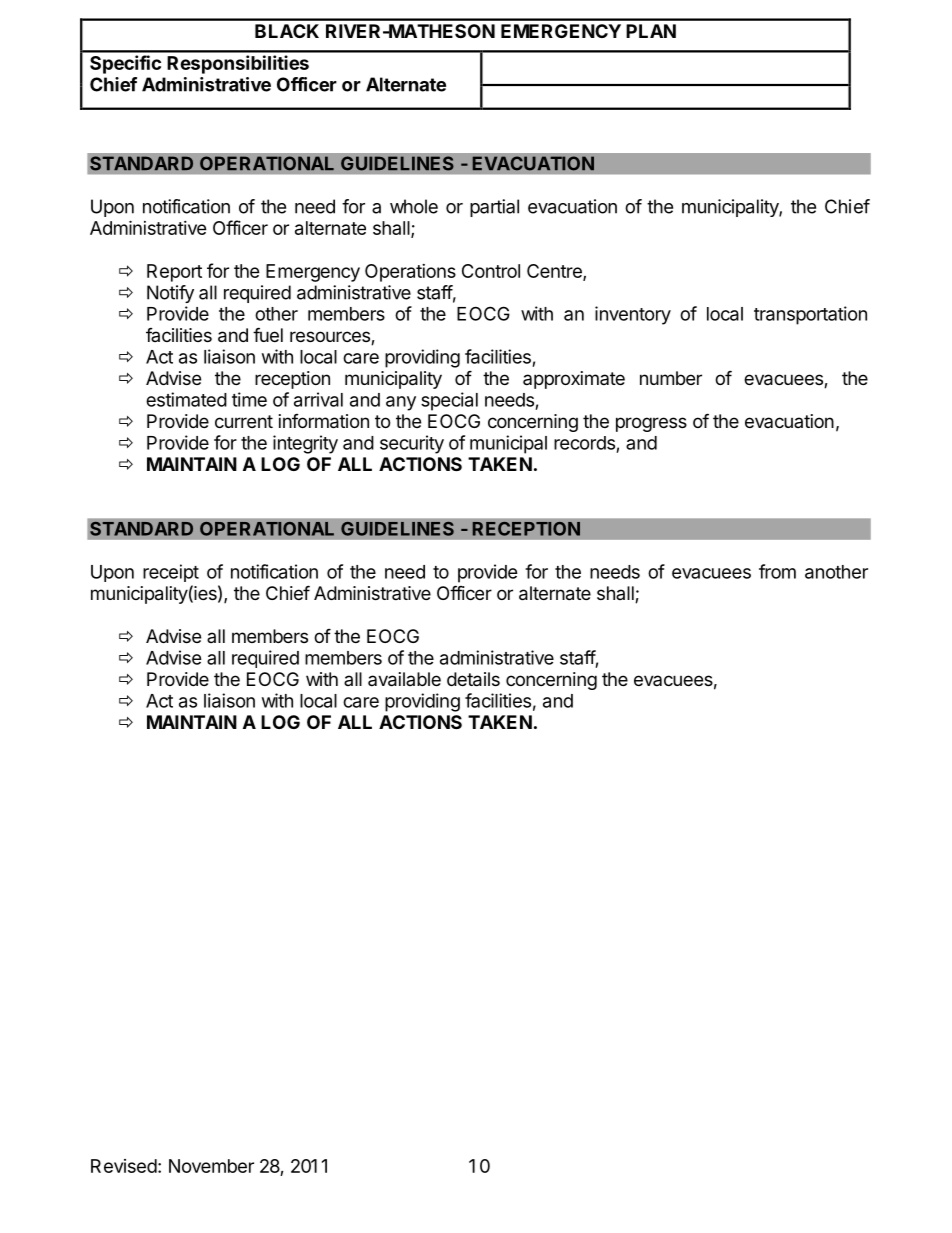 The image size is (952, 1233). Describe the element at coordinates (651, 424) in the image. I see `progress` at that location.
